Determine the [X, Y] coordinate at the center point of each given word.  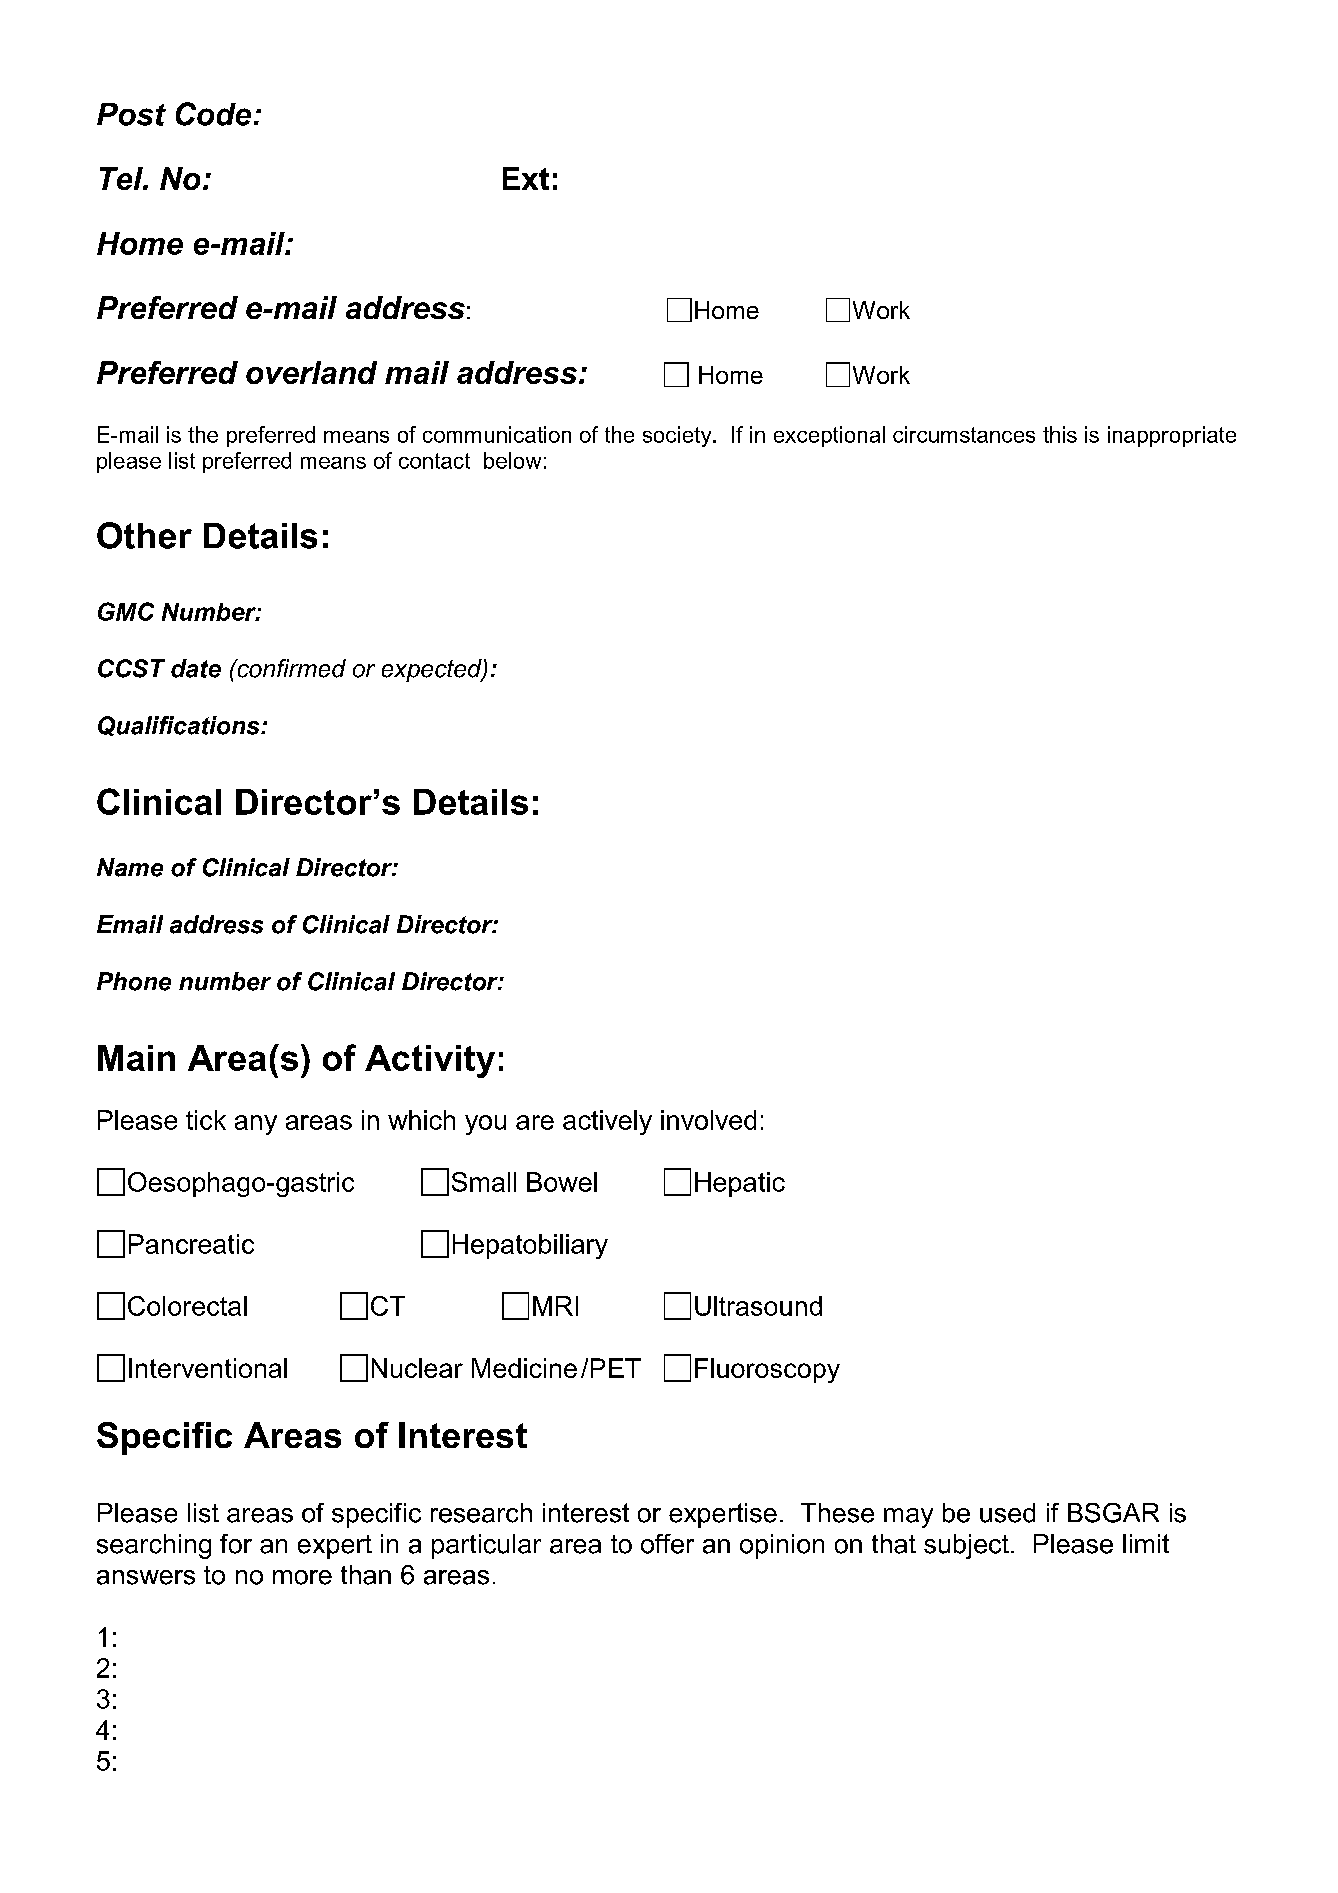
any [256, 1125]
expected [433, 670]
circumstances [964, 434]
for [236, 1544]
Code [213, 114]
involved [708, 1120]
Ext [526, 178]
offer [667, 1544]
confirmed [290, 668]
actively [607, 1122]
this [1060, 434]
